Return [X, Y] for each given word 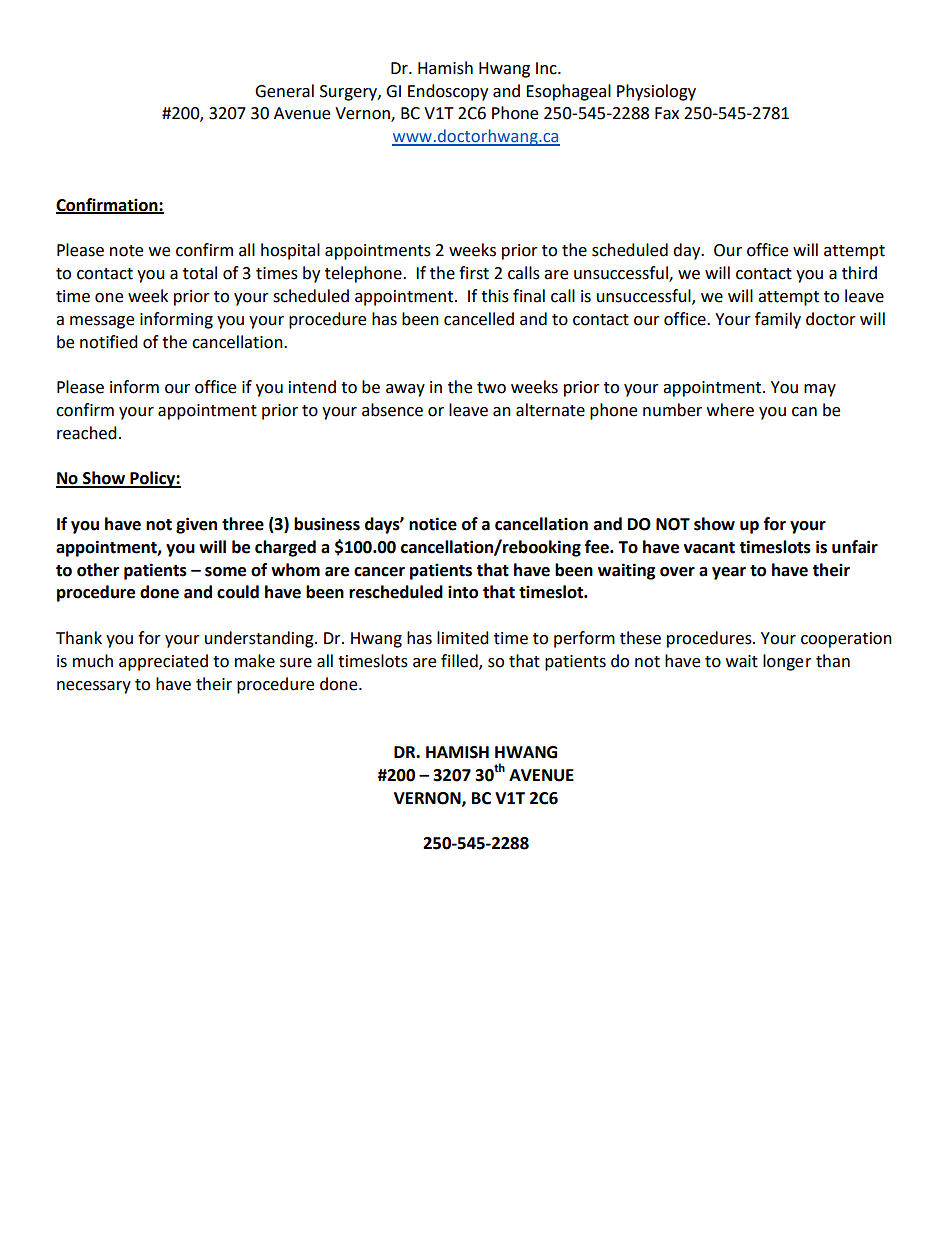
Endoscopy [448, 92]
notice [433, 524]
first [474, 273]
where [730, 410]
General [284, 91]
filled [460, 661]
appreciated [163, 662]
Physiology [656, 92]
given [196, 525]
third [859, 273]
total [200, 273]
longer [787, 662]
